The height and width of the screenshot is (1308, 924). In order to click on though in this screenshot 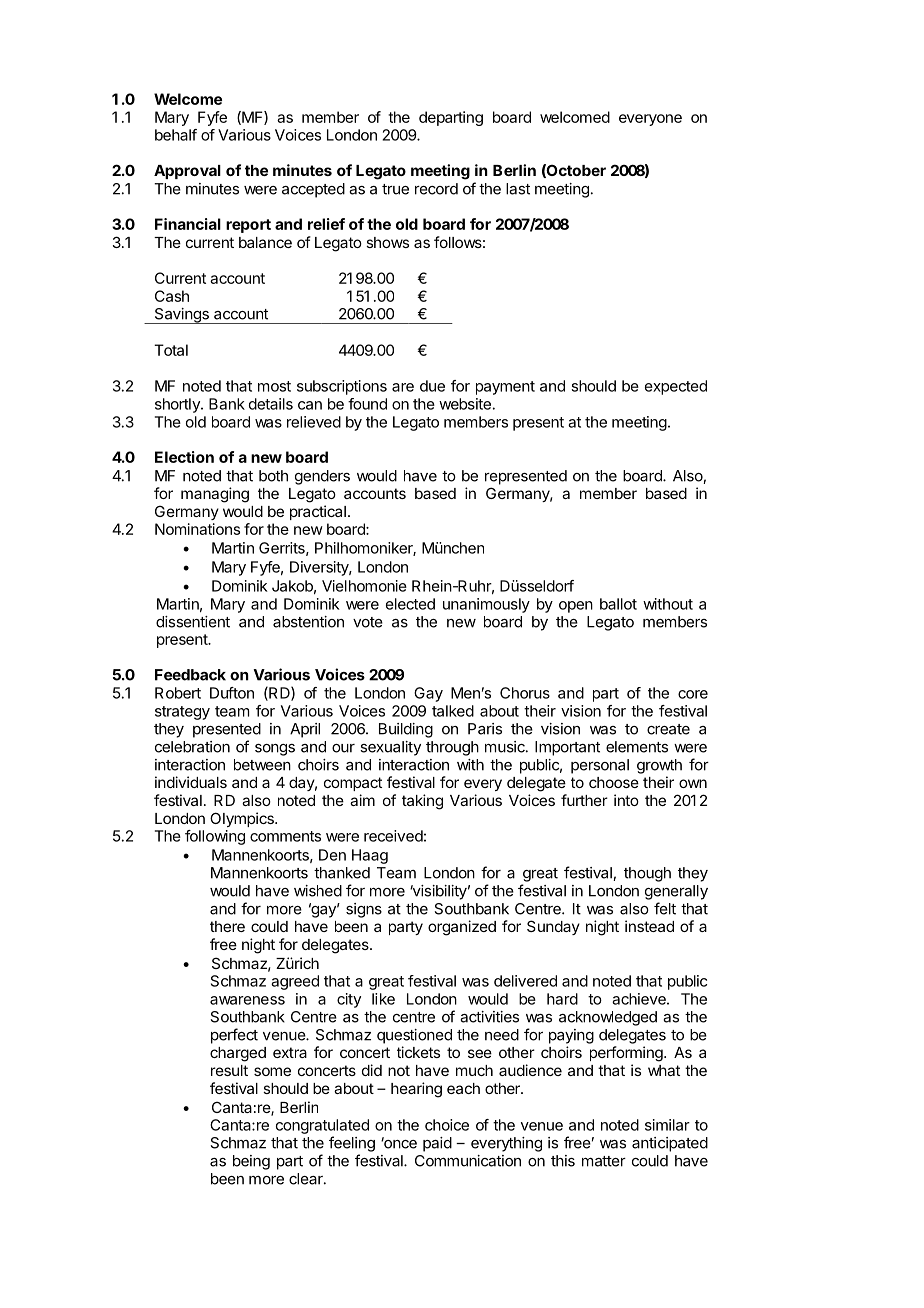, I will do `click(647, 874)`.
